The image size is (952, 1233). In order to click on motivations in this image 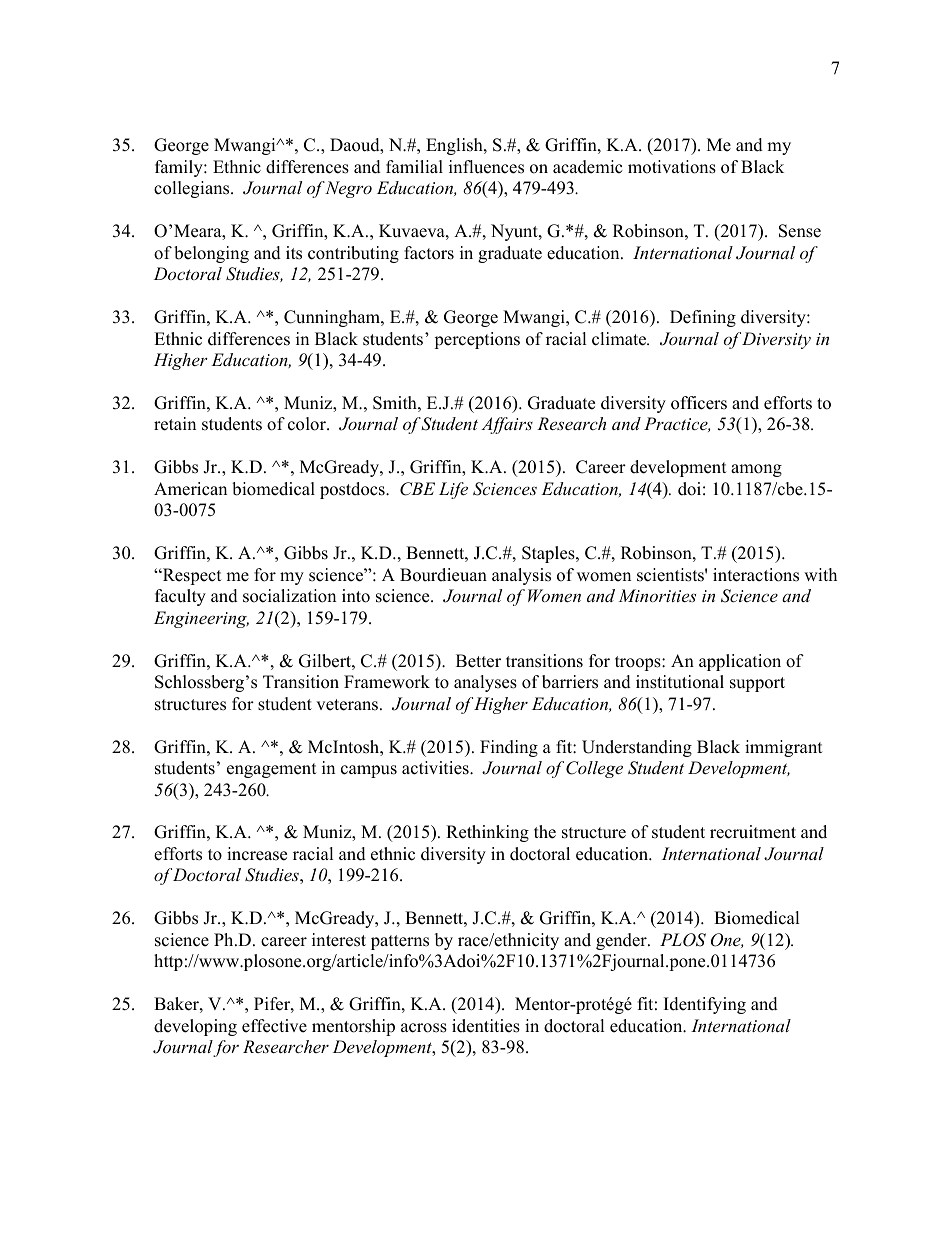, I will do `click(672, 167)`.
